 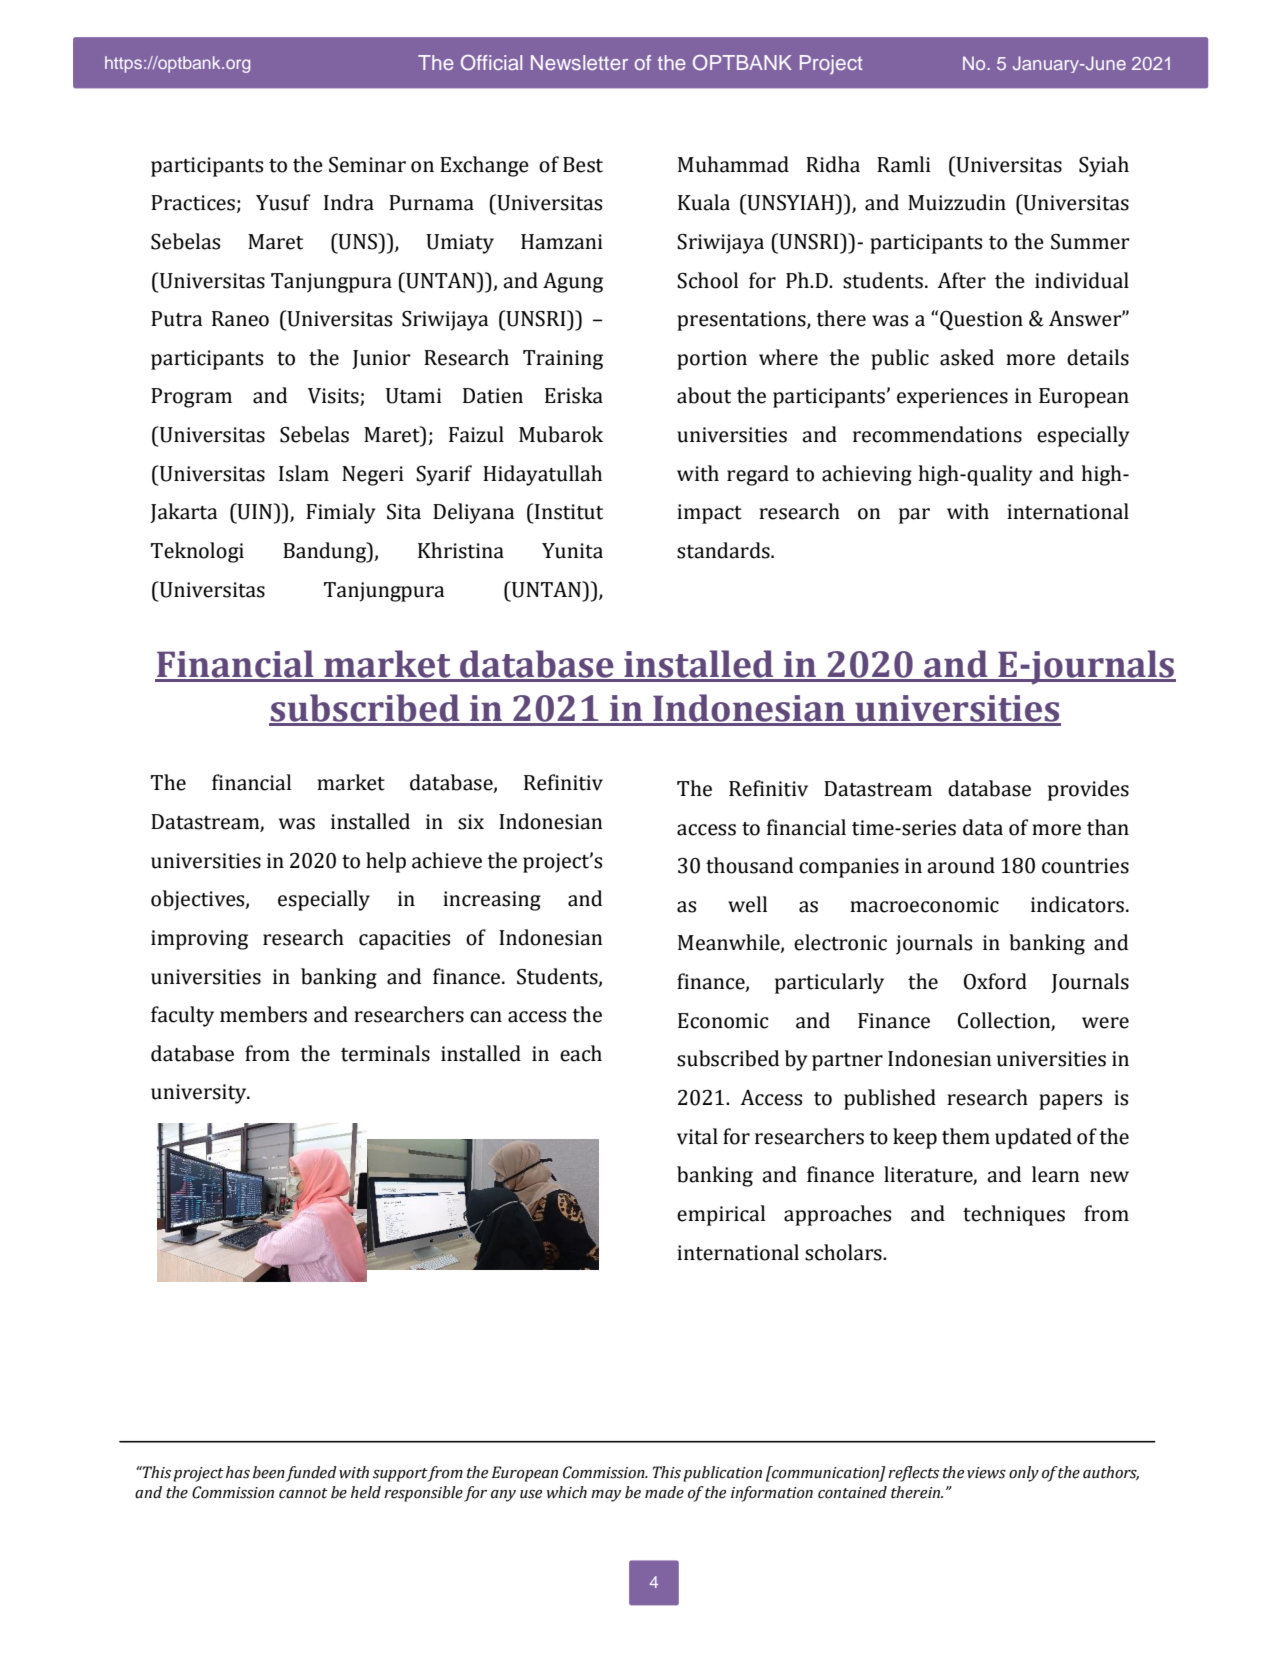 What do you see at coordinates (1090, 242) in the image?
I see `Summer` at bounding box center [1090, 242].
